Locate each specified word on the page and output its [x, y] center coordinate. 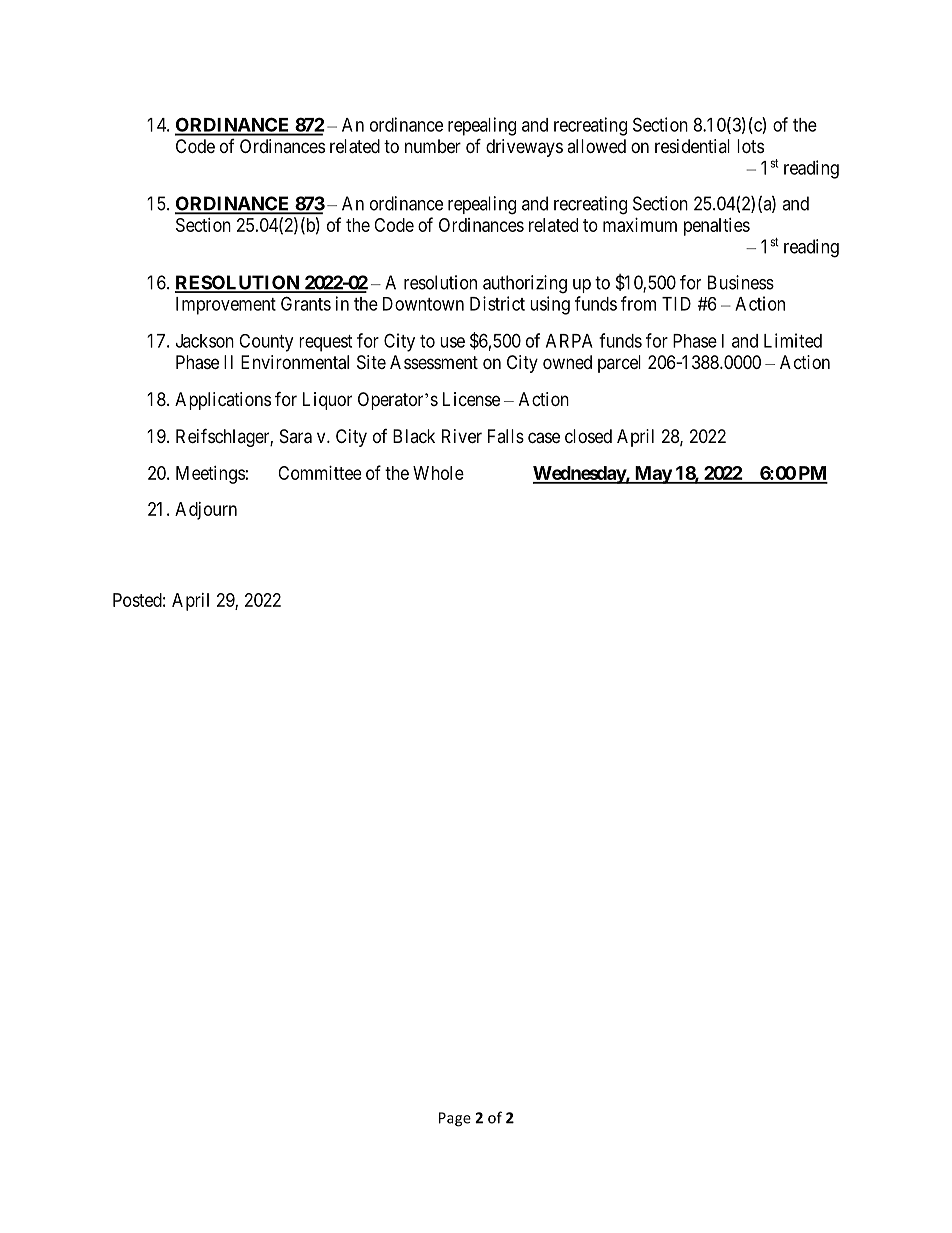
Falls [506, 436]
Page [455, 1119]
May [652, 475]
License [471, 399]
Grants [306, 303]
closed [588, 436]
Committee [319, 473]
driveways [524, 148]
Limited [793, 340]
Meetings [210, 475]
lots [750, 146]
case [544, 438]
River [462, 436]
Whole [438, 473]
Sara [296, 436]
